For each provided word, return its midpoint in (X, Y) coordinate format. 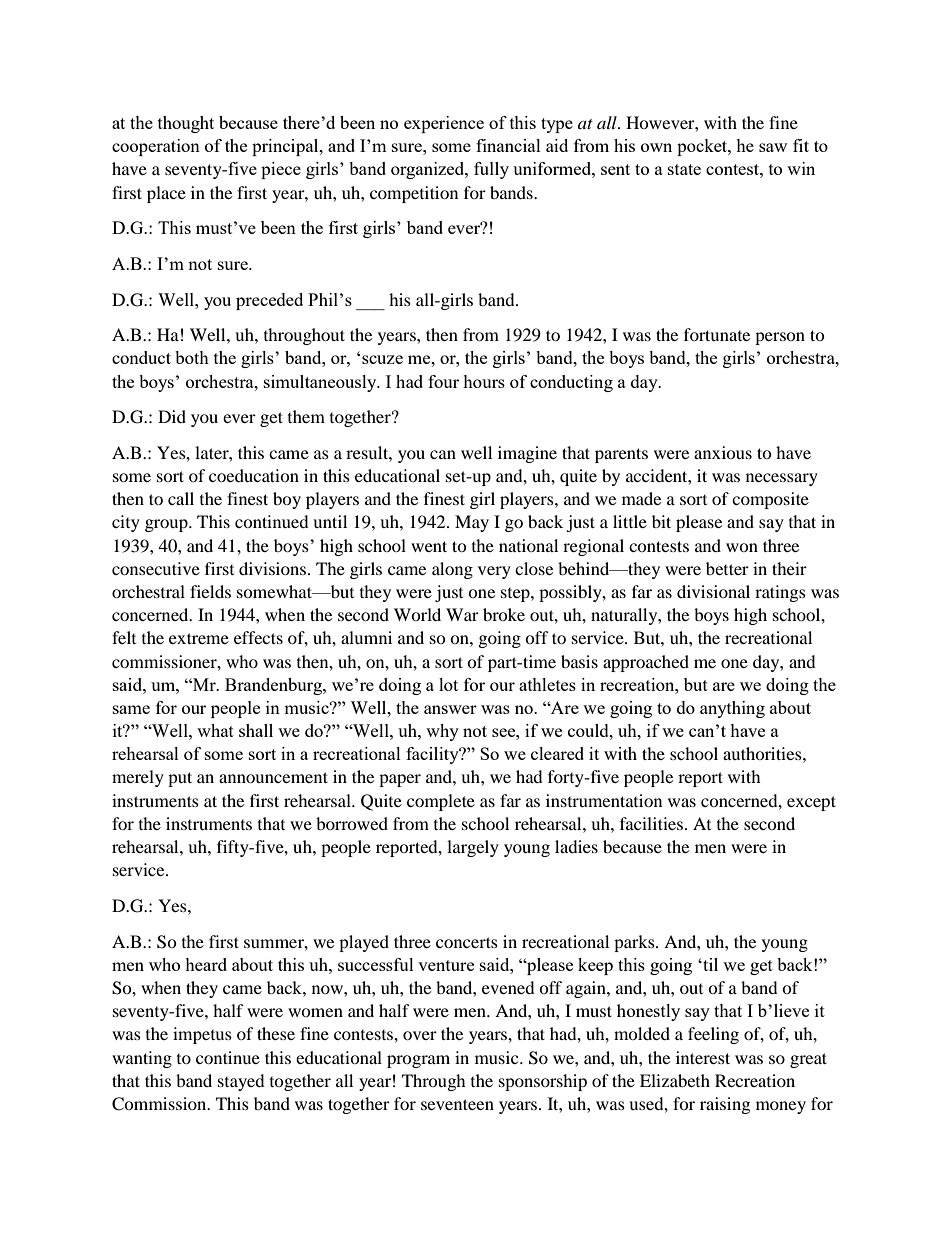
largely (473, 848)
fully (491, 170)
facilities (651, 823)
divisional (713, 591)
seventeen (457, 1104)
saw (773, 147)
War (462, 614)
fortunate (717, 334)
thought (186, 124)
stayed (241, 1082)
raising (725, 1105)
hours (484, 381)
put (180, 779)
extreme (199, 638)
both (192, 357)
